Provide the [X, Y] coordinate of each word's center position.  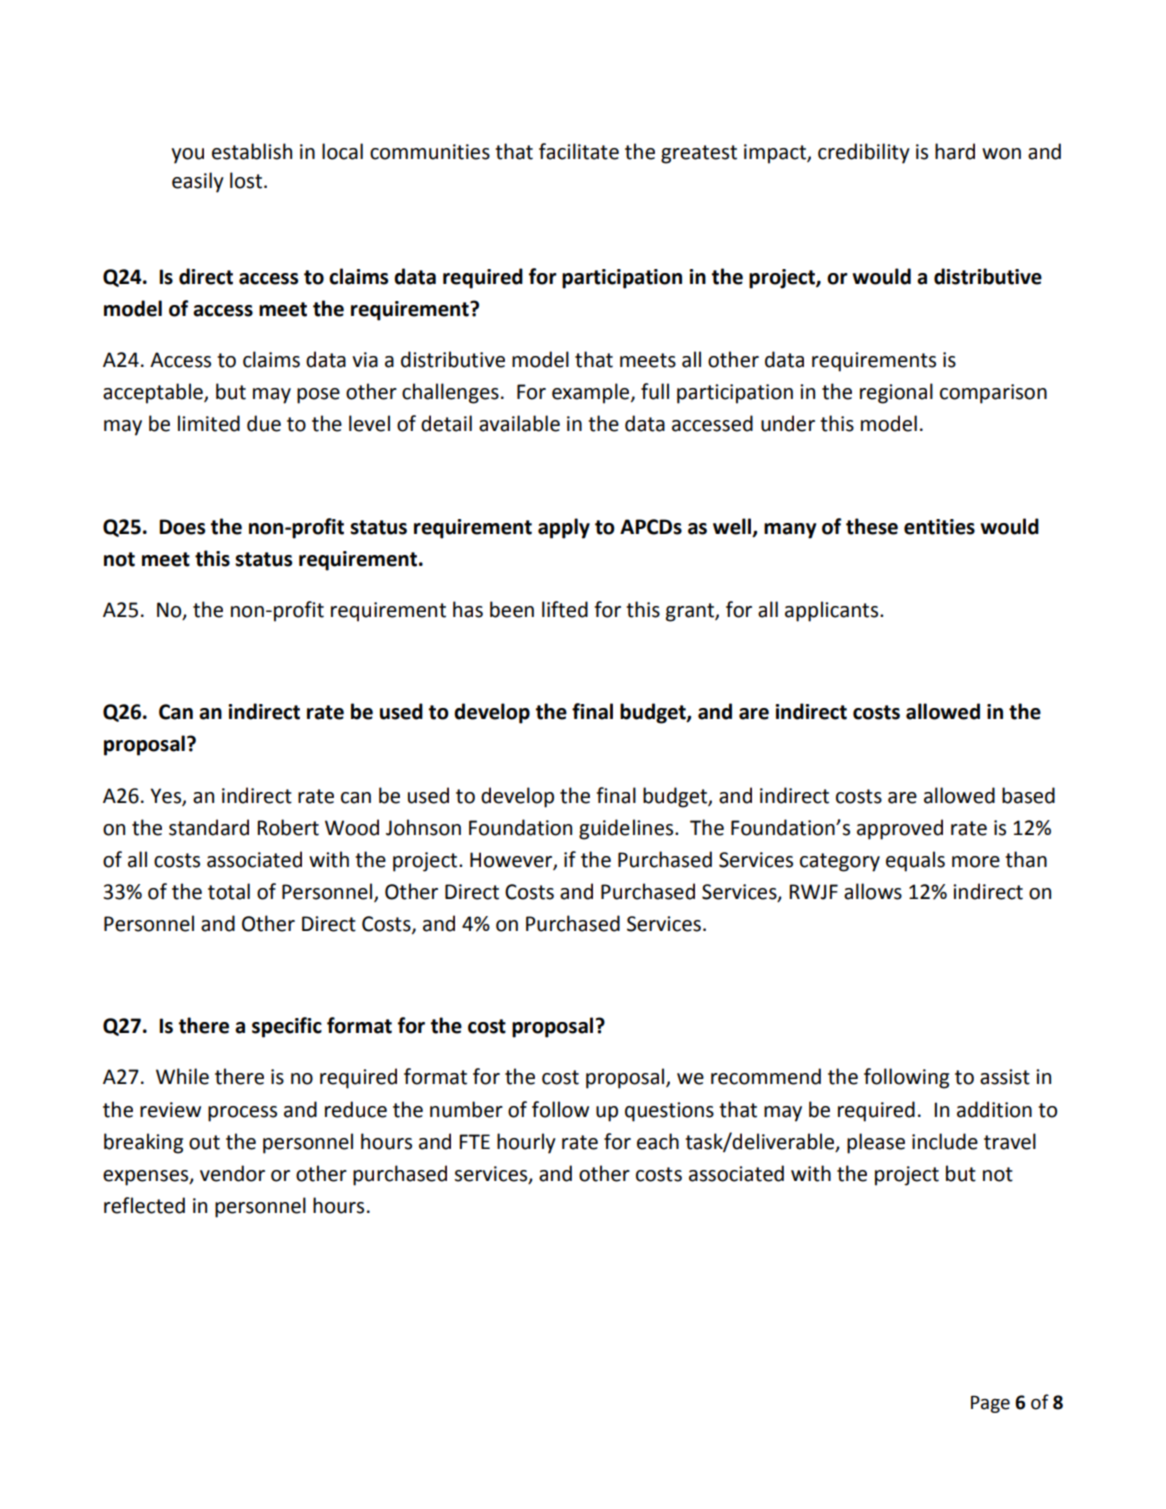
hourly [526, 1143]
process [242, 1114]
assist [1005, 1077]
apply [564, 528]
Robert [288, 827]
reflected [144, 1205]
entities [939, 527]
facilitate [579, 151]
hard [955, 151]
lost [246, 180]
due [264, 423]
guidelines [627, 829]
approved [900, 829]
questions [669, 1112]
